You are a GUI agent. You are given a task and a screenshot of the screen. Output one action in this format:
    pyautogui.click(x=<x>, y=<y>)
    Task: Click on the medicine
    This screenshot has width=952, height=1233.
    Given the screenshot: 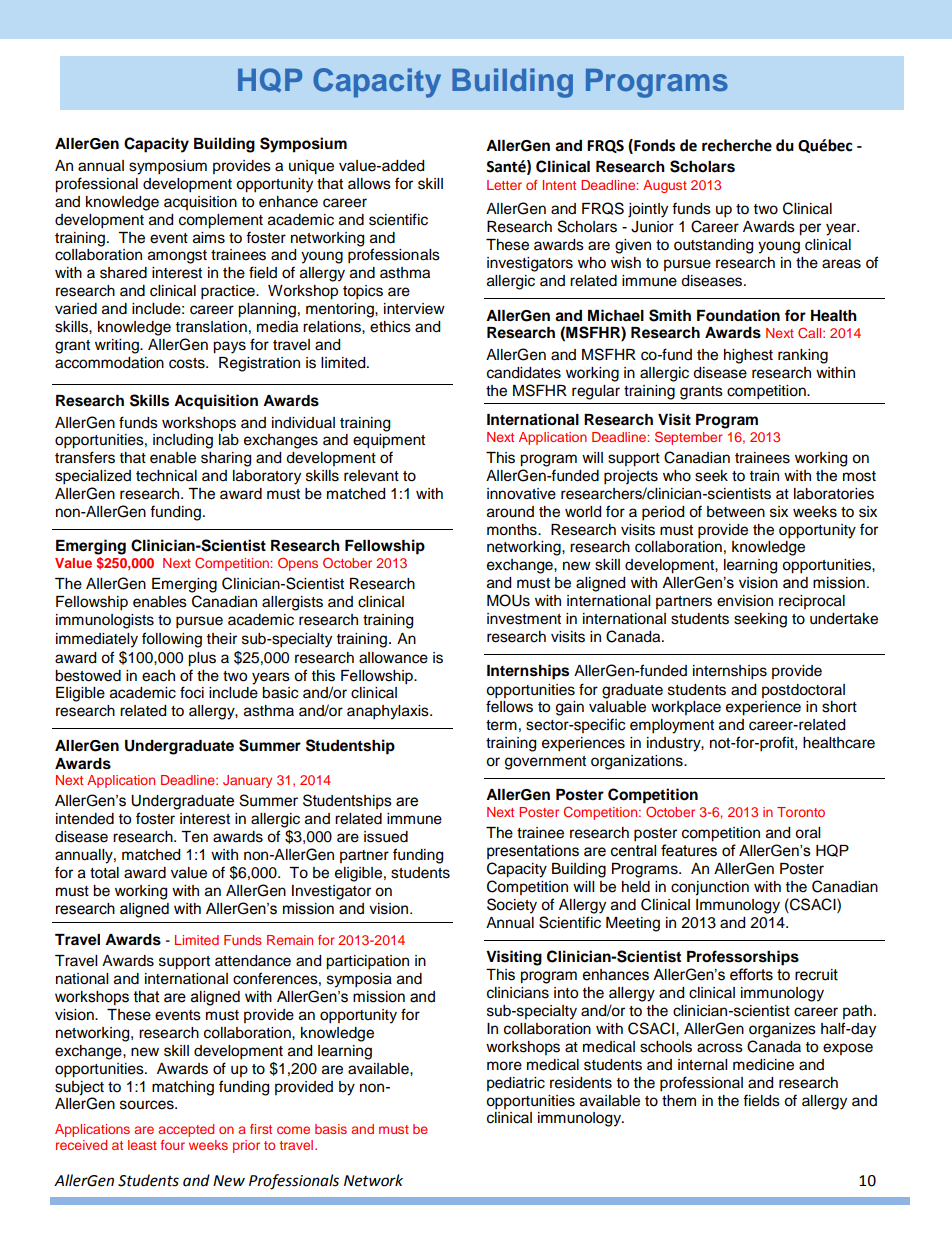 What is the action you would take?
    pyautogui.click(x=763, y=1065)
